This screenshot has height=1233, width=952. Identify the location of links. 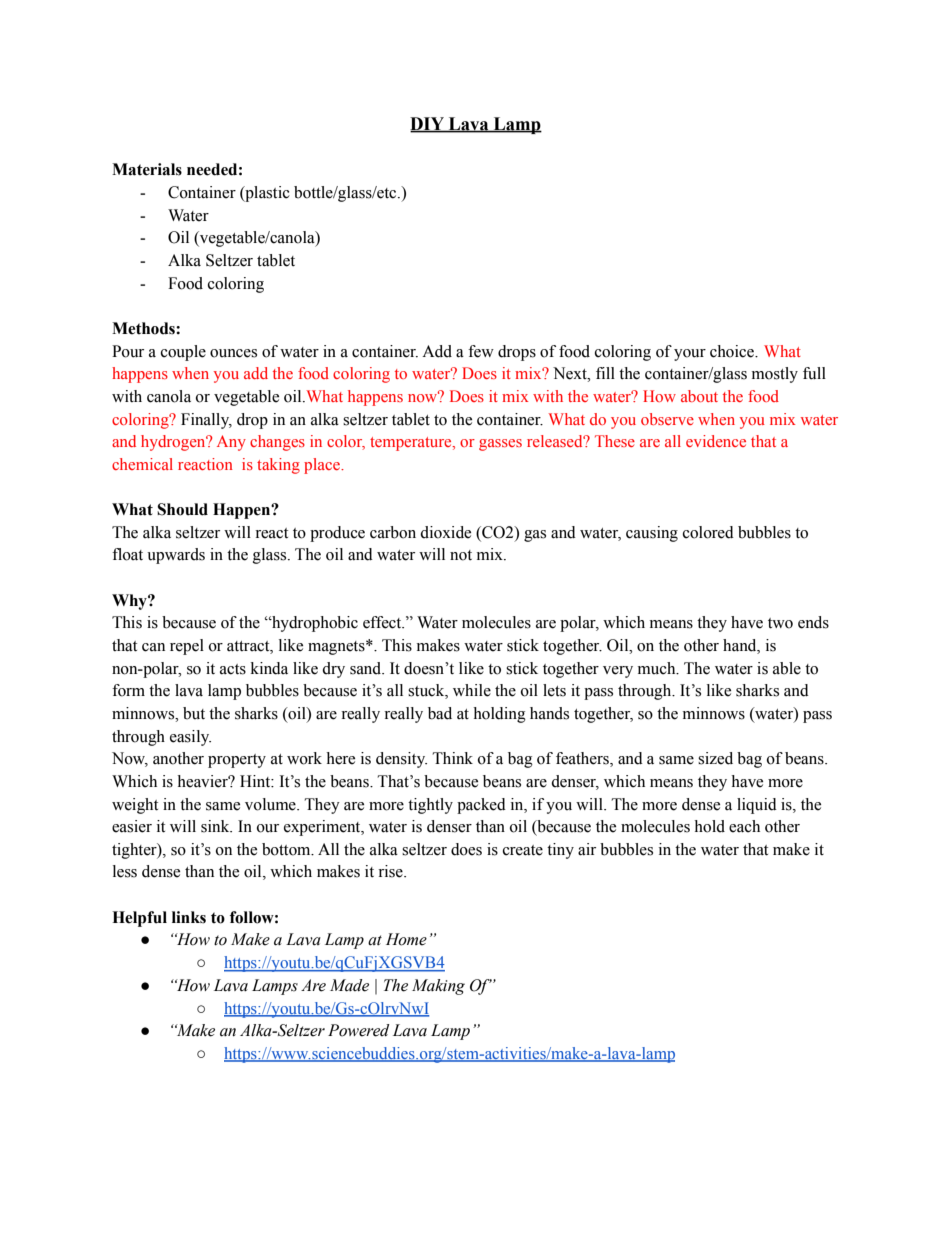
(189, 917).
